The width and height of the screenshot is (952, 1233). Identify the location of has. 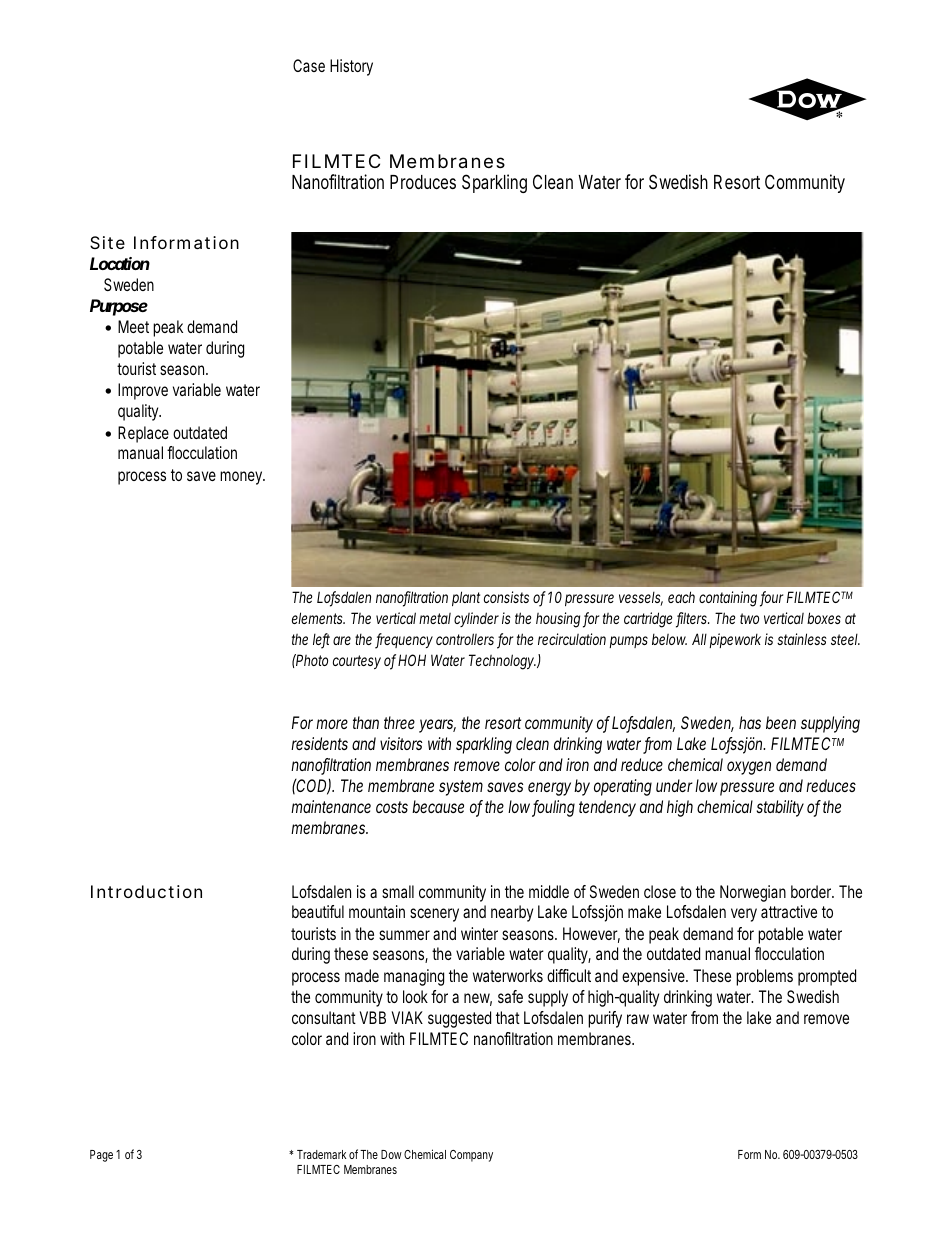
(750, 722).
